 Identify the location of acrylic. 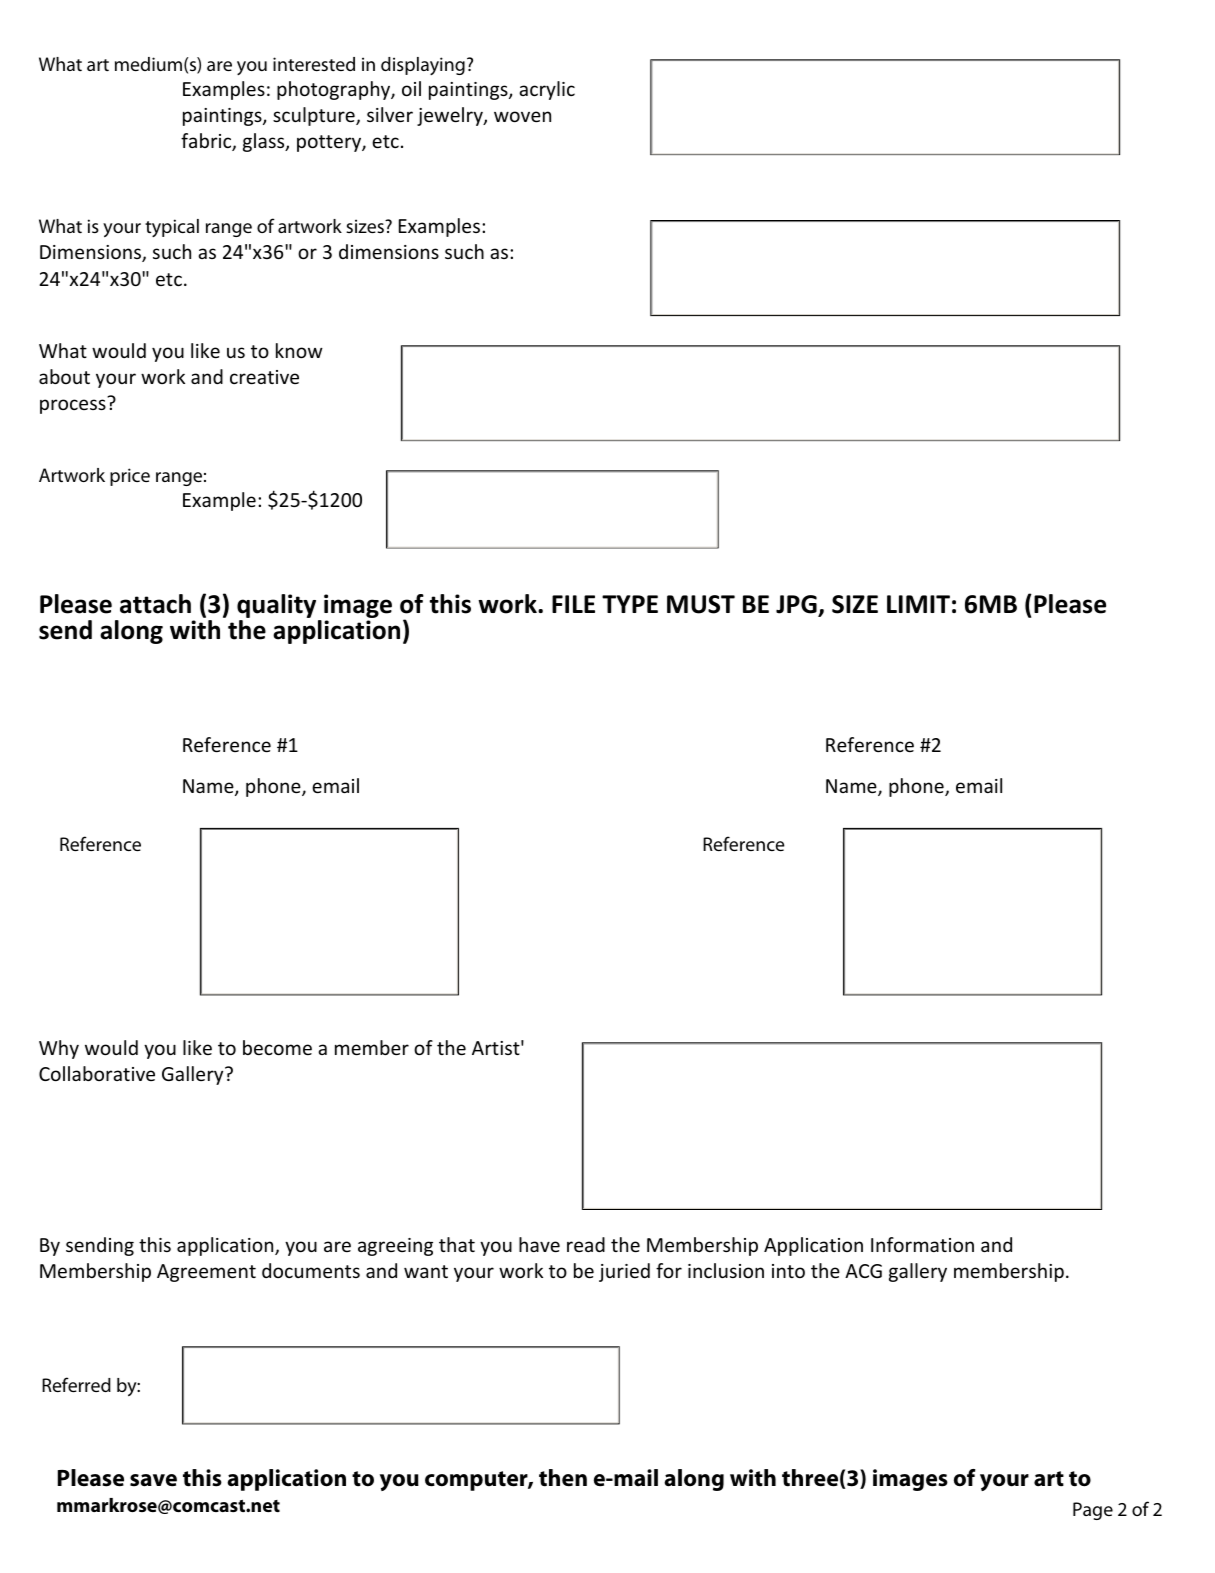
(547, 90).
